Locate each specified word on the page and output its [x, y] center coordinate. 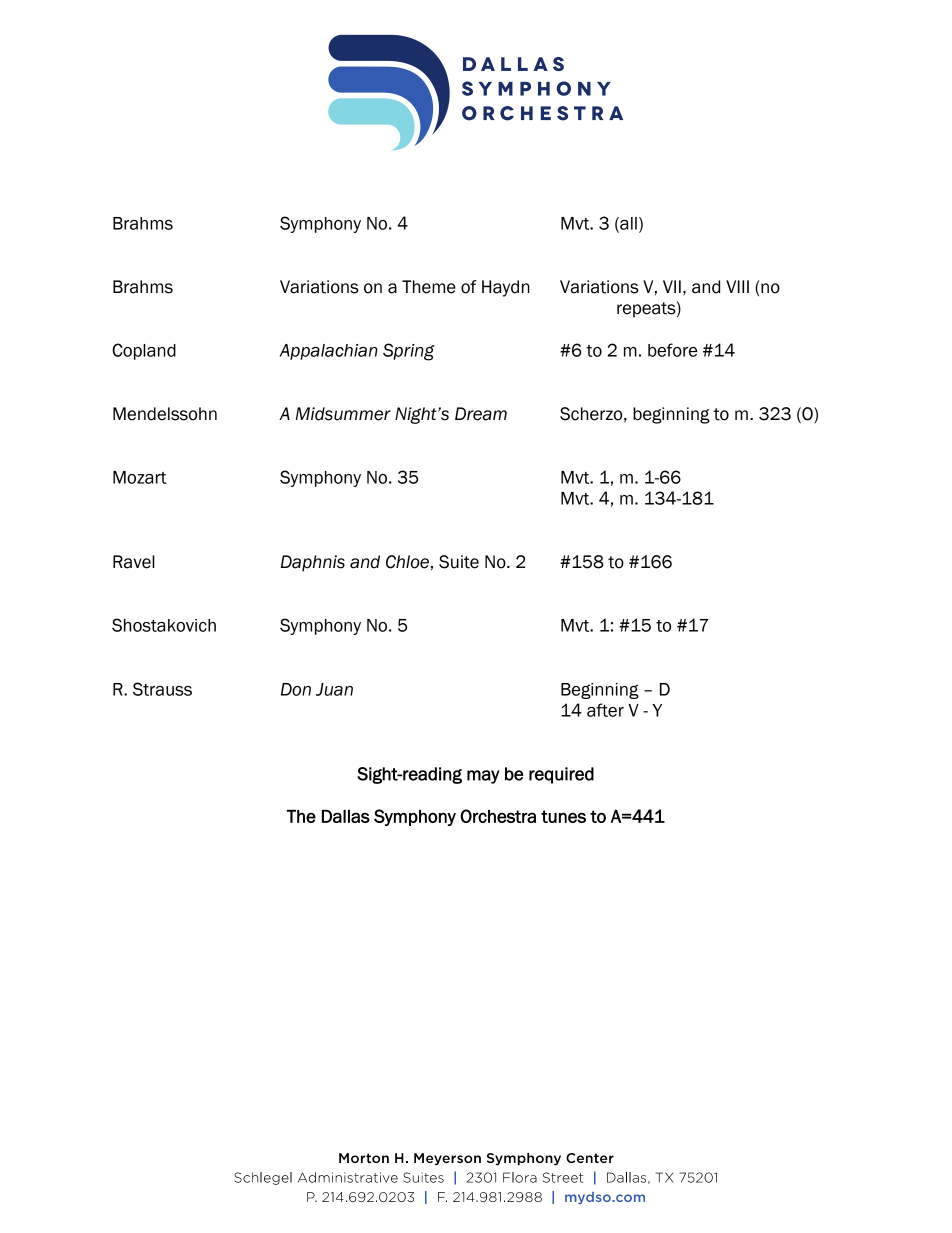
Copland [144, 351]
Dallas [346, 816]
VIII [737, 286]
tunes [563, 816]
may [483, 777]
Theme [429, 287]
